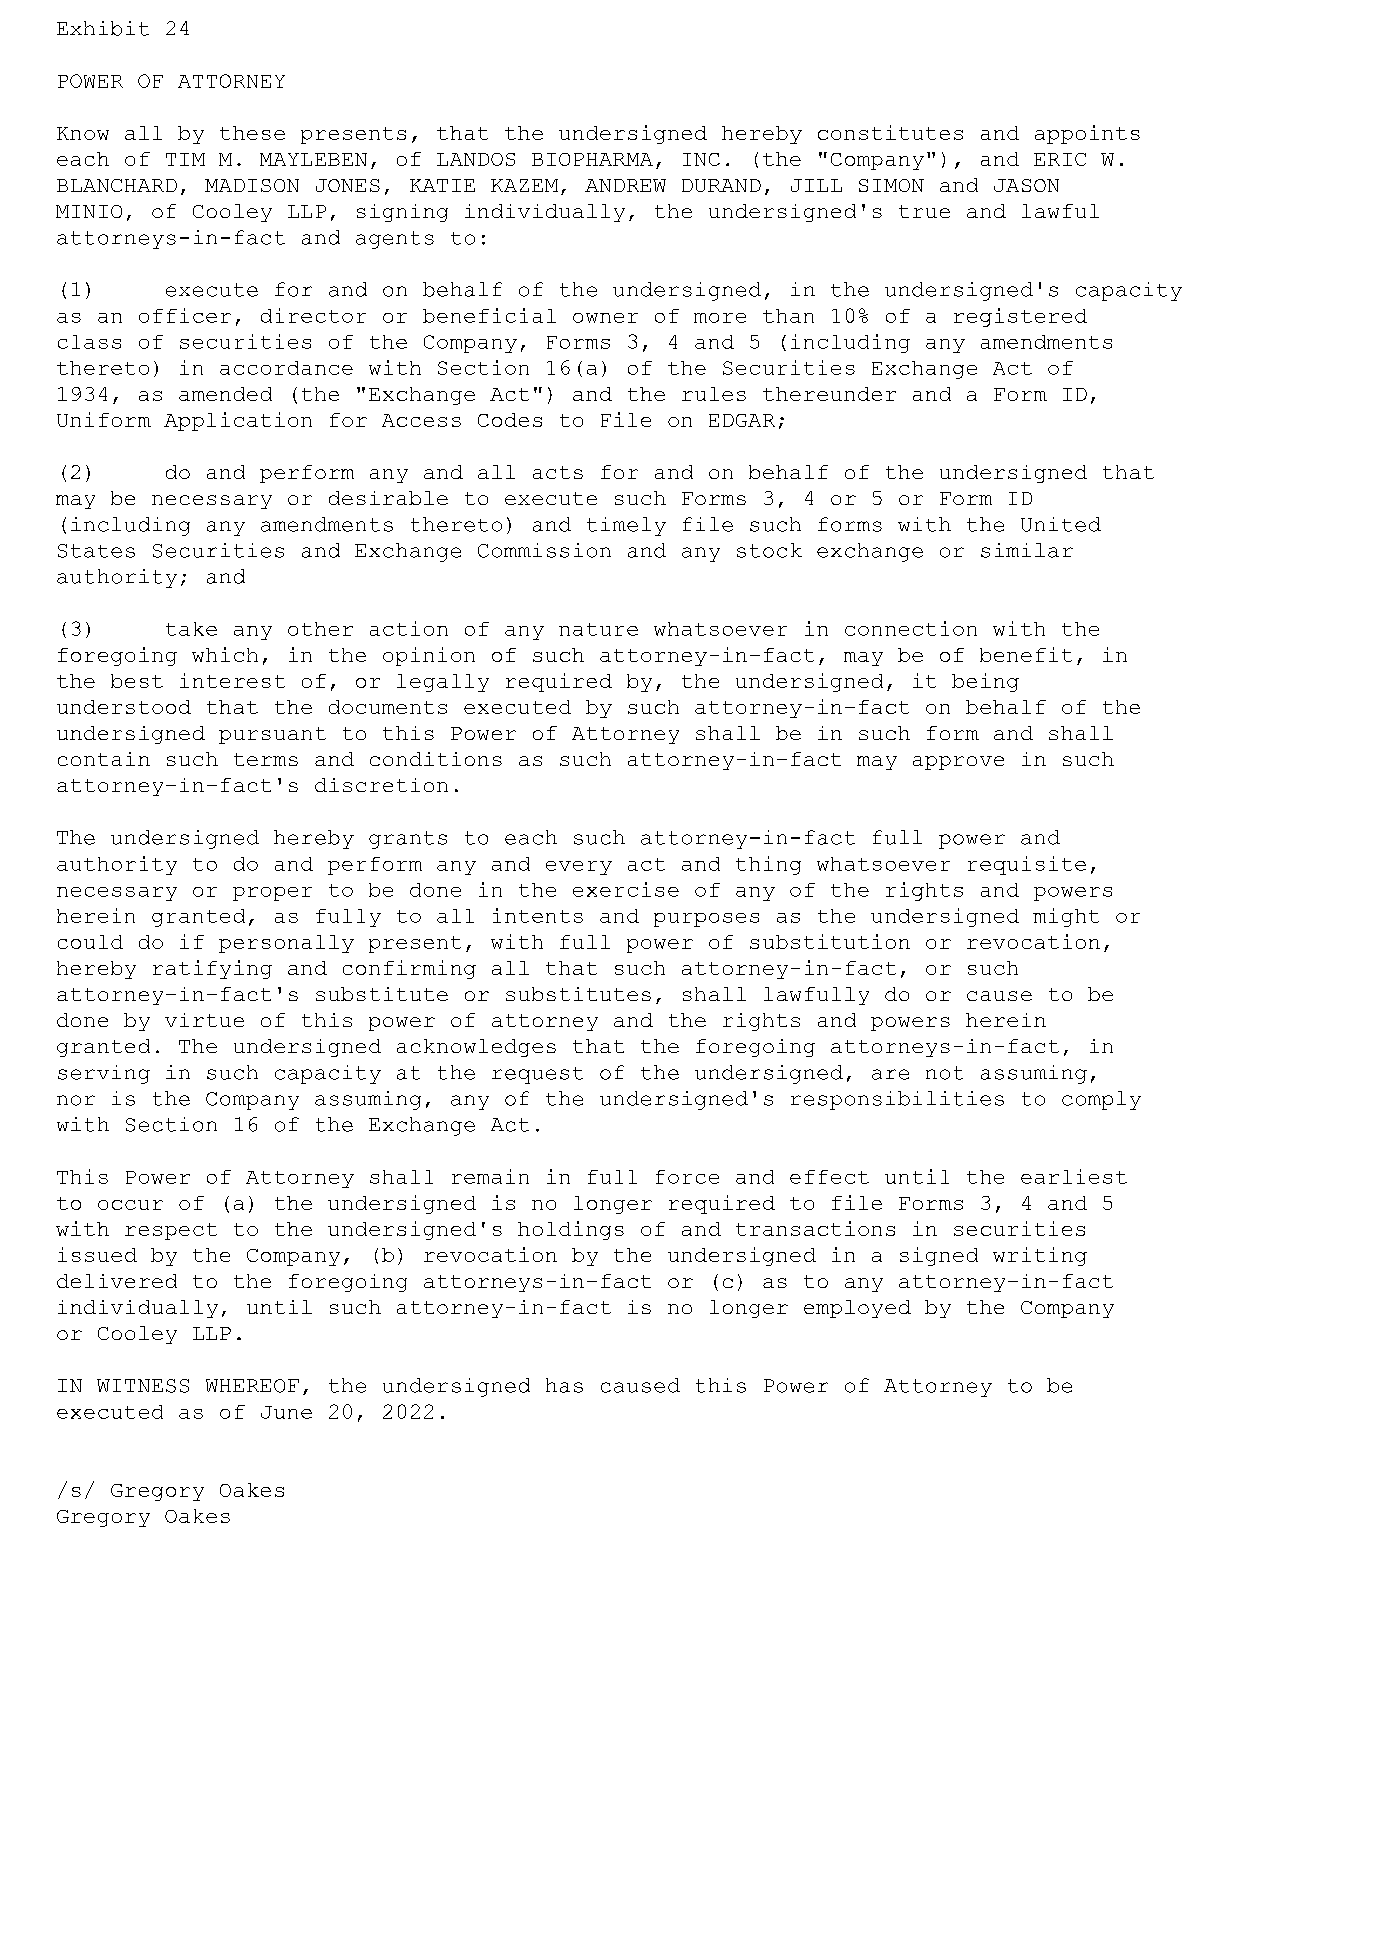 Image resolution: width=1380 pixels, height=1952 pixels. What do you see at coordinates (1027, 865) in the screenshot?
I see `requisite` at bounding box center [1027, 865].
